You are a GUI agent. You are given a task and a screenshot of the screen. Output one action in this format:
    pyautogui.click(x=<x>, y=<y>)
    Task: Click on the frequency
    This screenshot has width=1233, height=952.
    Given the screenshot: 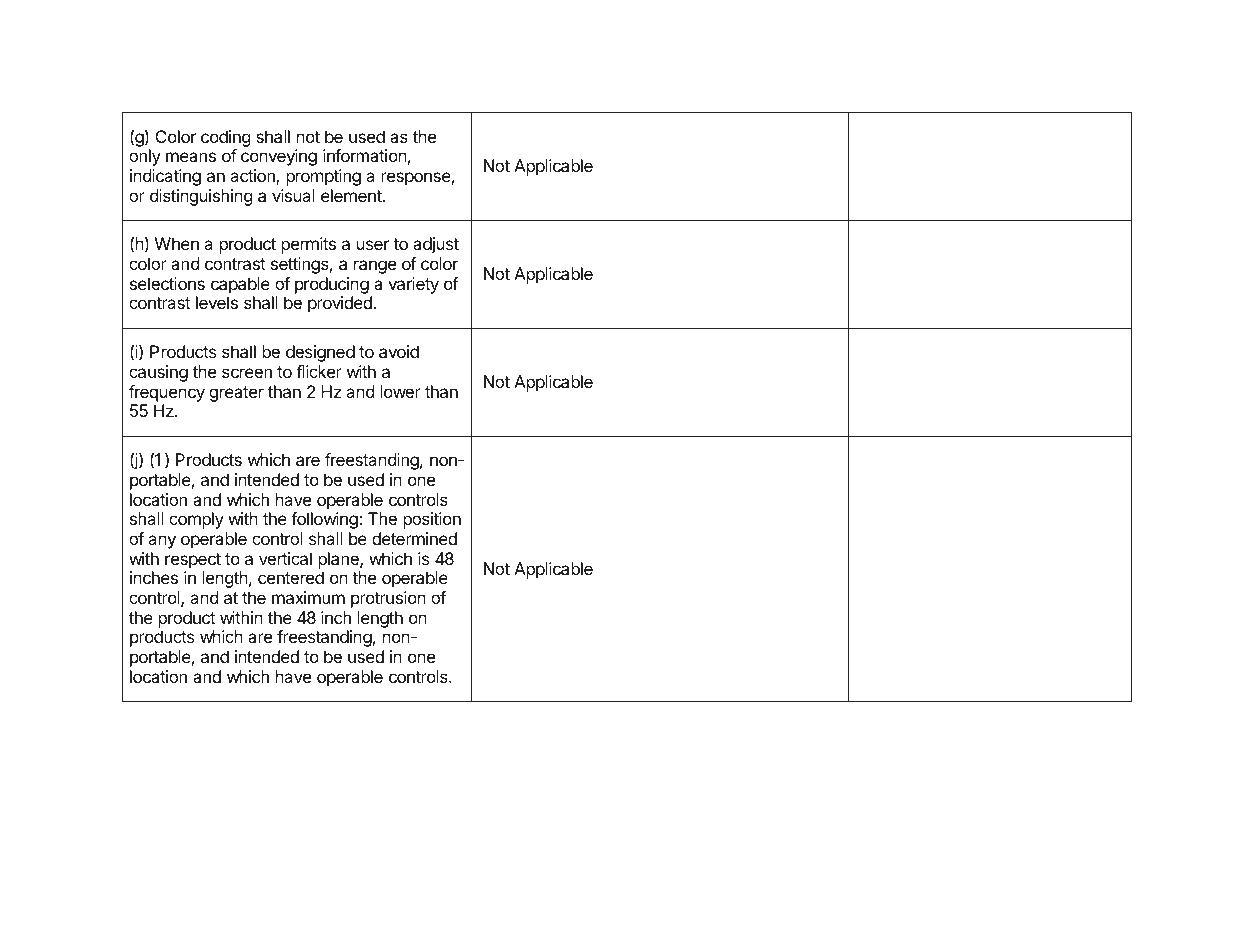 What is the action you would take?
    pyautogui.click(x=167, y=393)
